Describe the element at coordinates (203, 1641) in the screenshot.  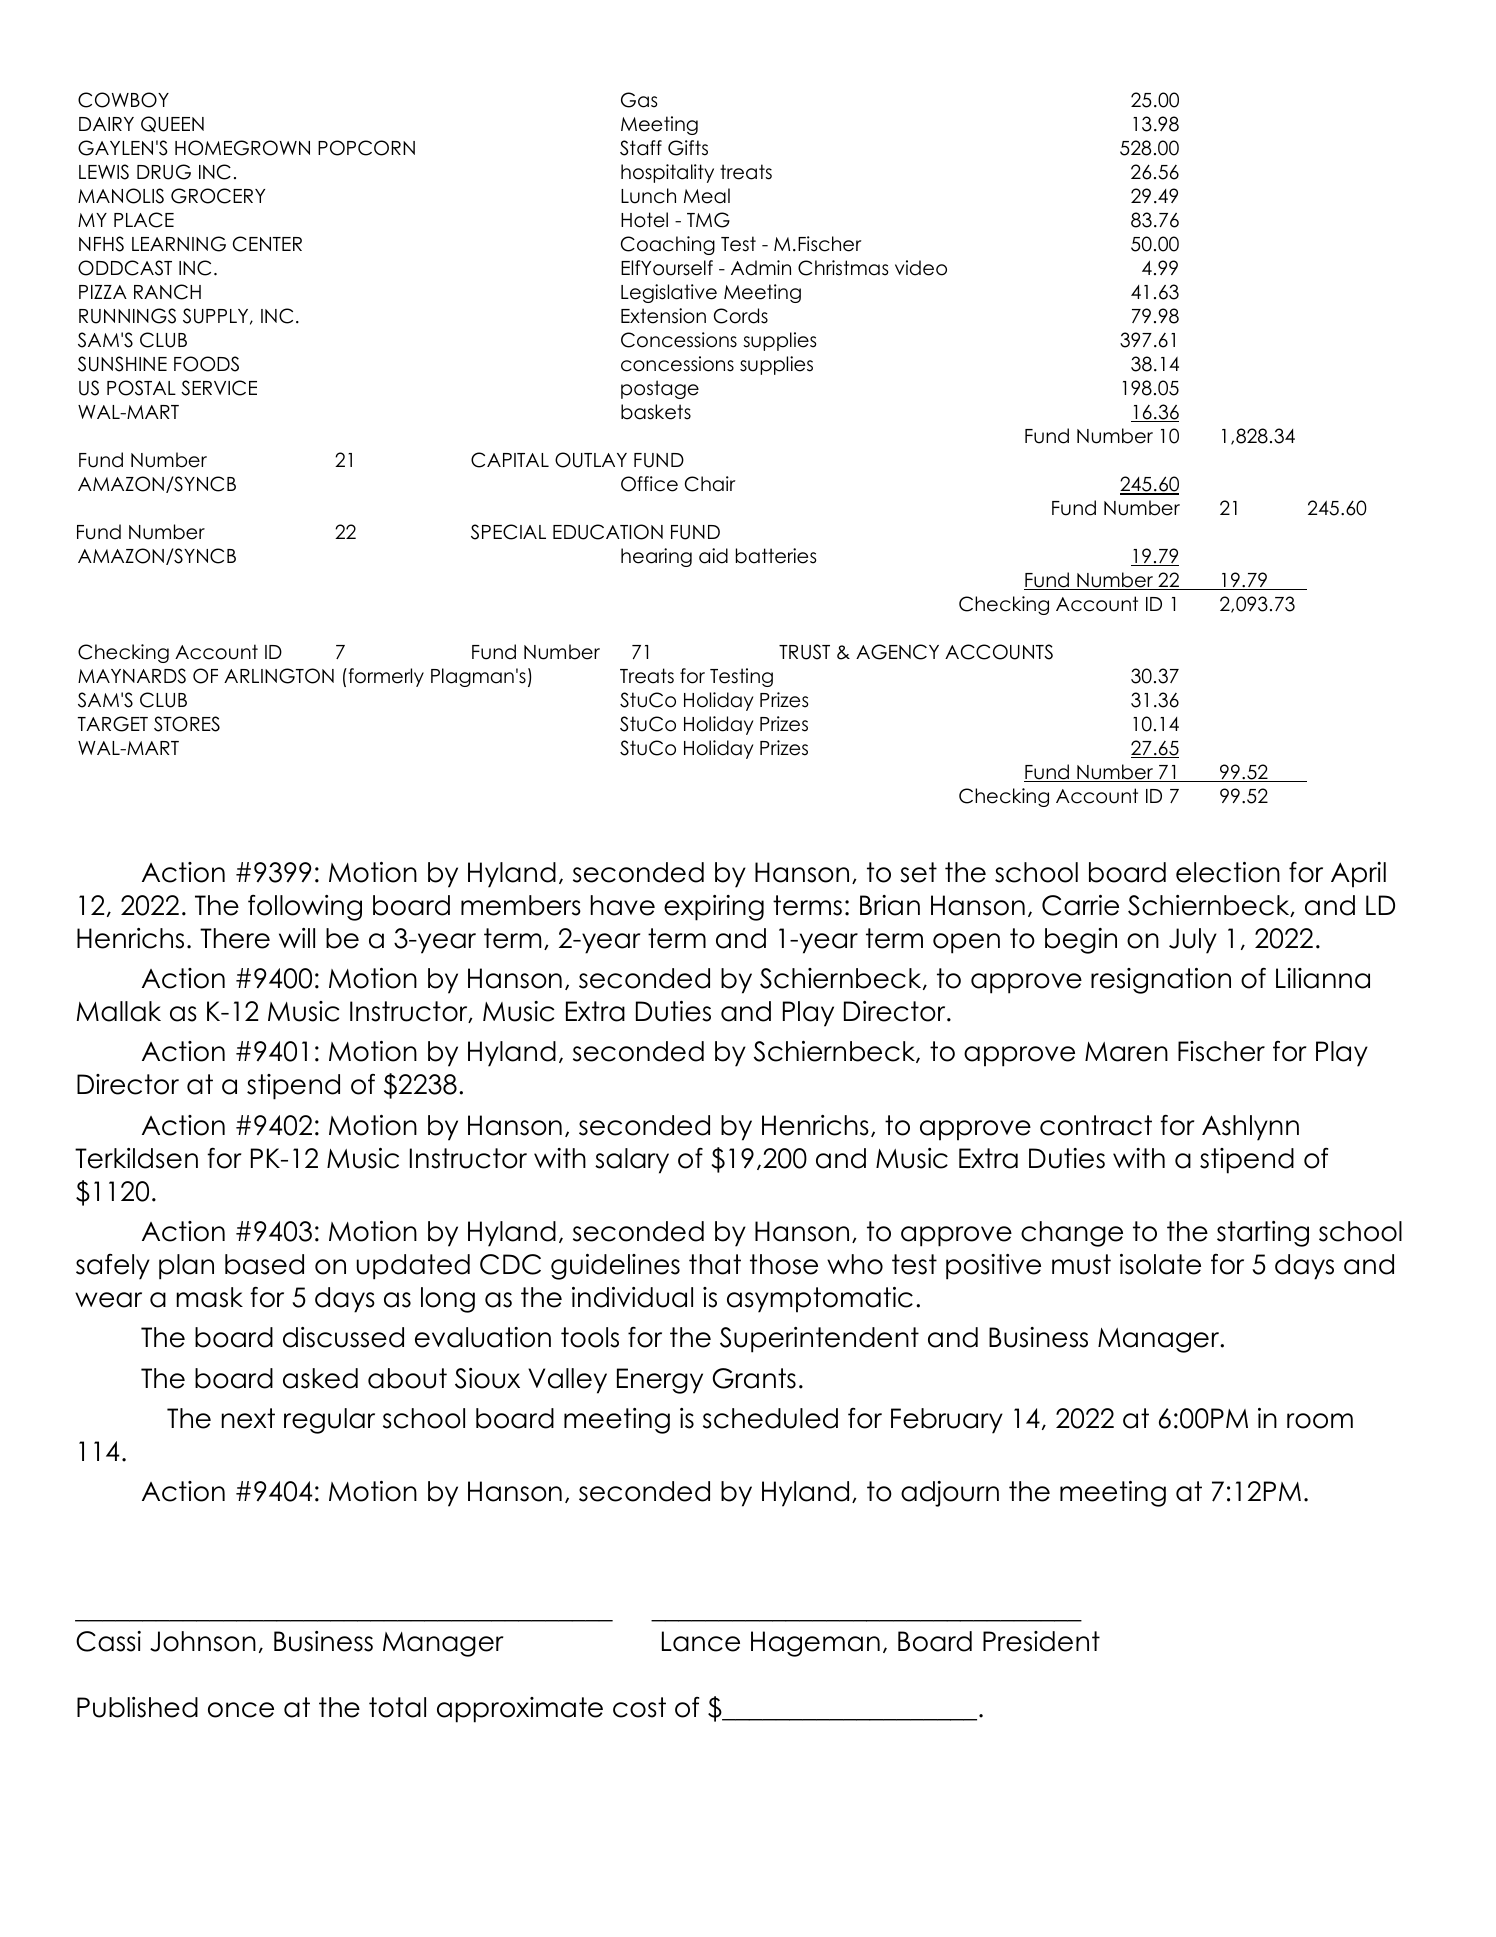
I see `Johnson` at that location.
